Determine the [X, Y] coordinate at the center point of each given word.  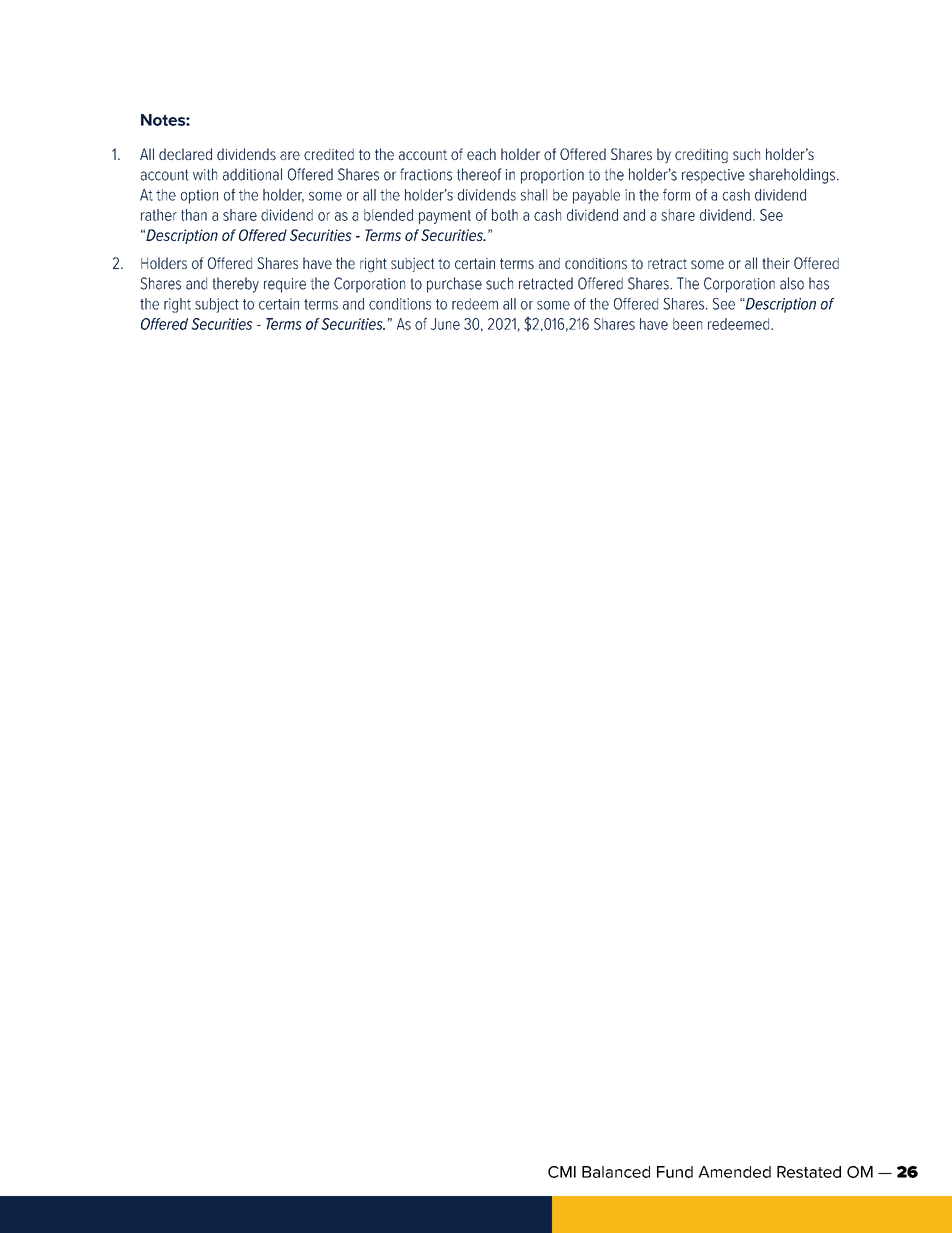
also [792, 283]
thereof [479, 174]
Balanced [616, 1172]
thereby [235, 285]
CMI [562, 1172]
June [445, 324]
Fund [675, 1172]
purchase [454, 285]
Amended [734, 1172]
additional [252, 174]
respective [713, 176]
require [285, 285]
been [687, 324]
